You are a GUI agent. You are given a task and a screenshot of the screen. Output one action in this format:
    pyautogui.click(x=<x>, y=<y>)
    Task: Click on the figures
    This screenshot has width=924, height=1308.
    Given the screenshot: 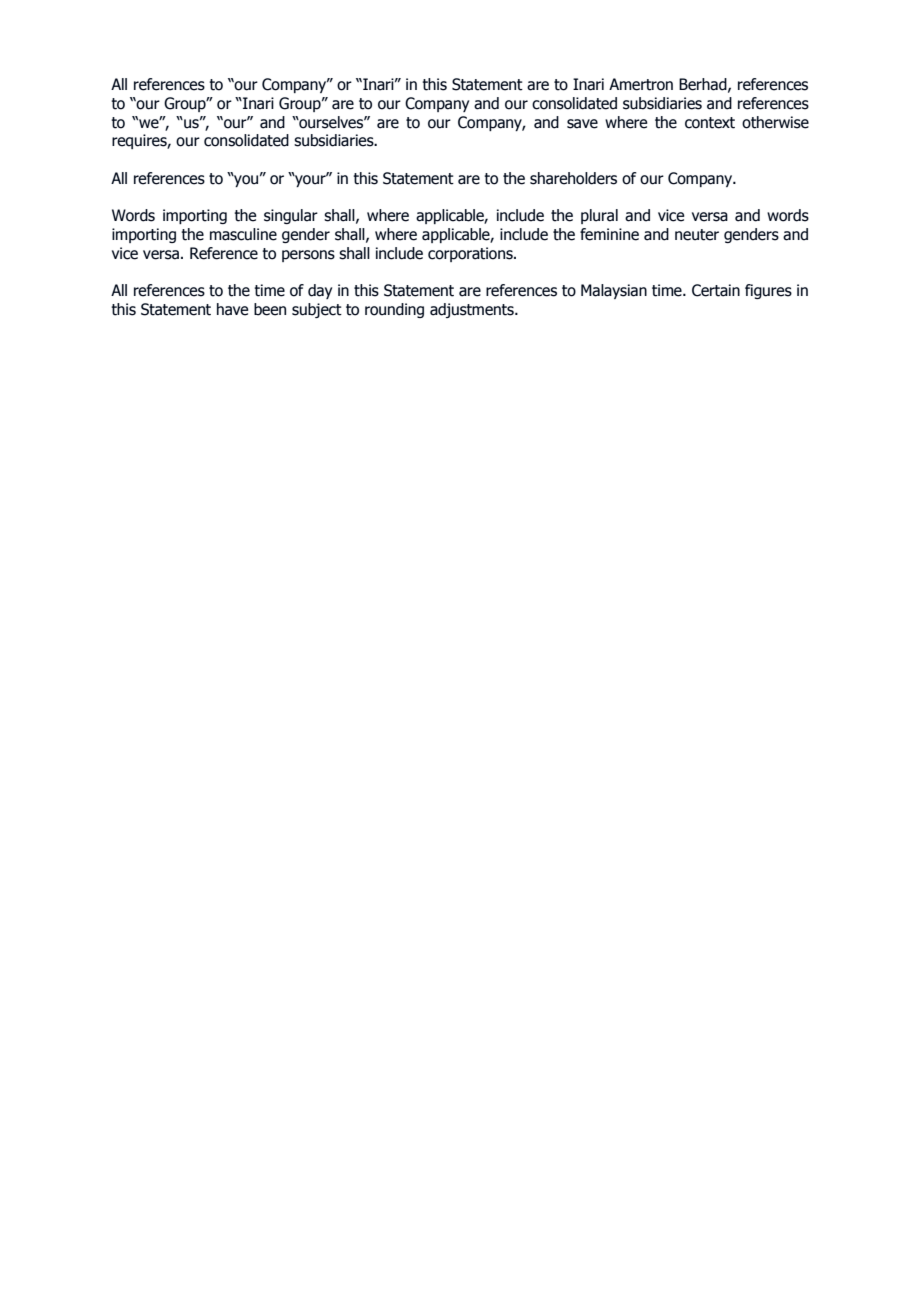 What is the action you would take?
    pyautogui.click(x=768, y=291)
